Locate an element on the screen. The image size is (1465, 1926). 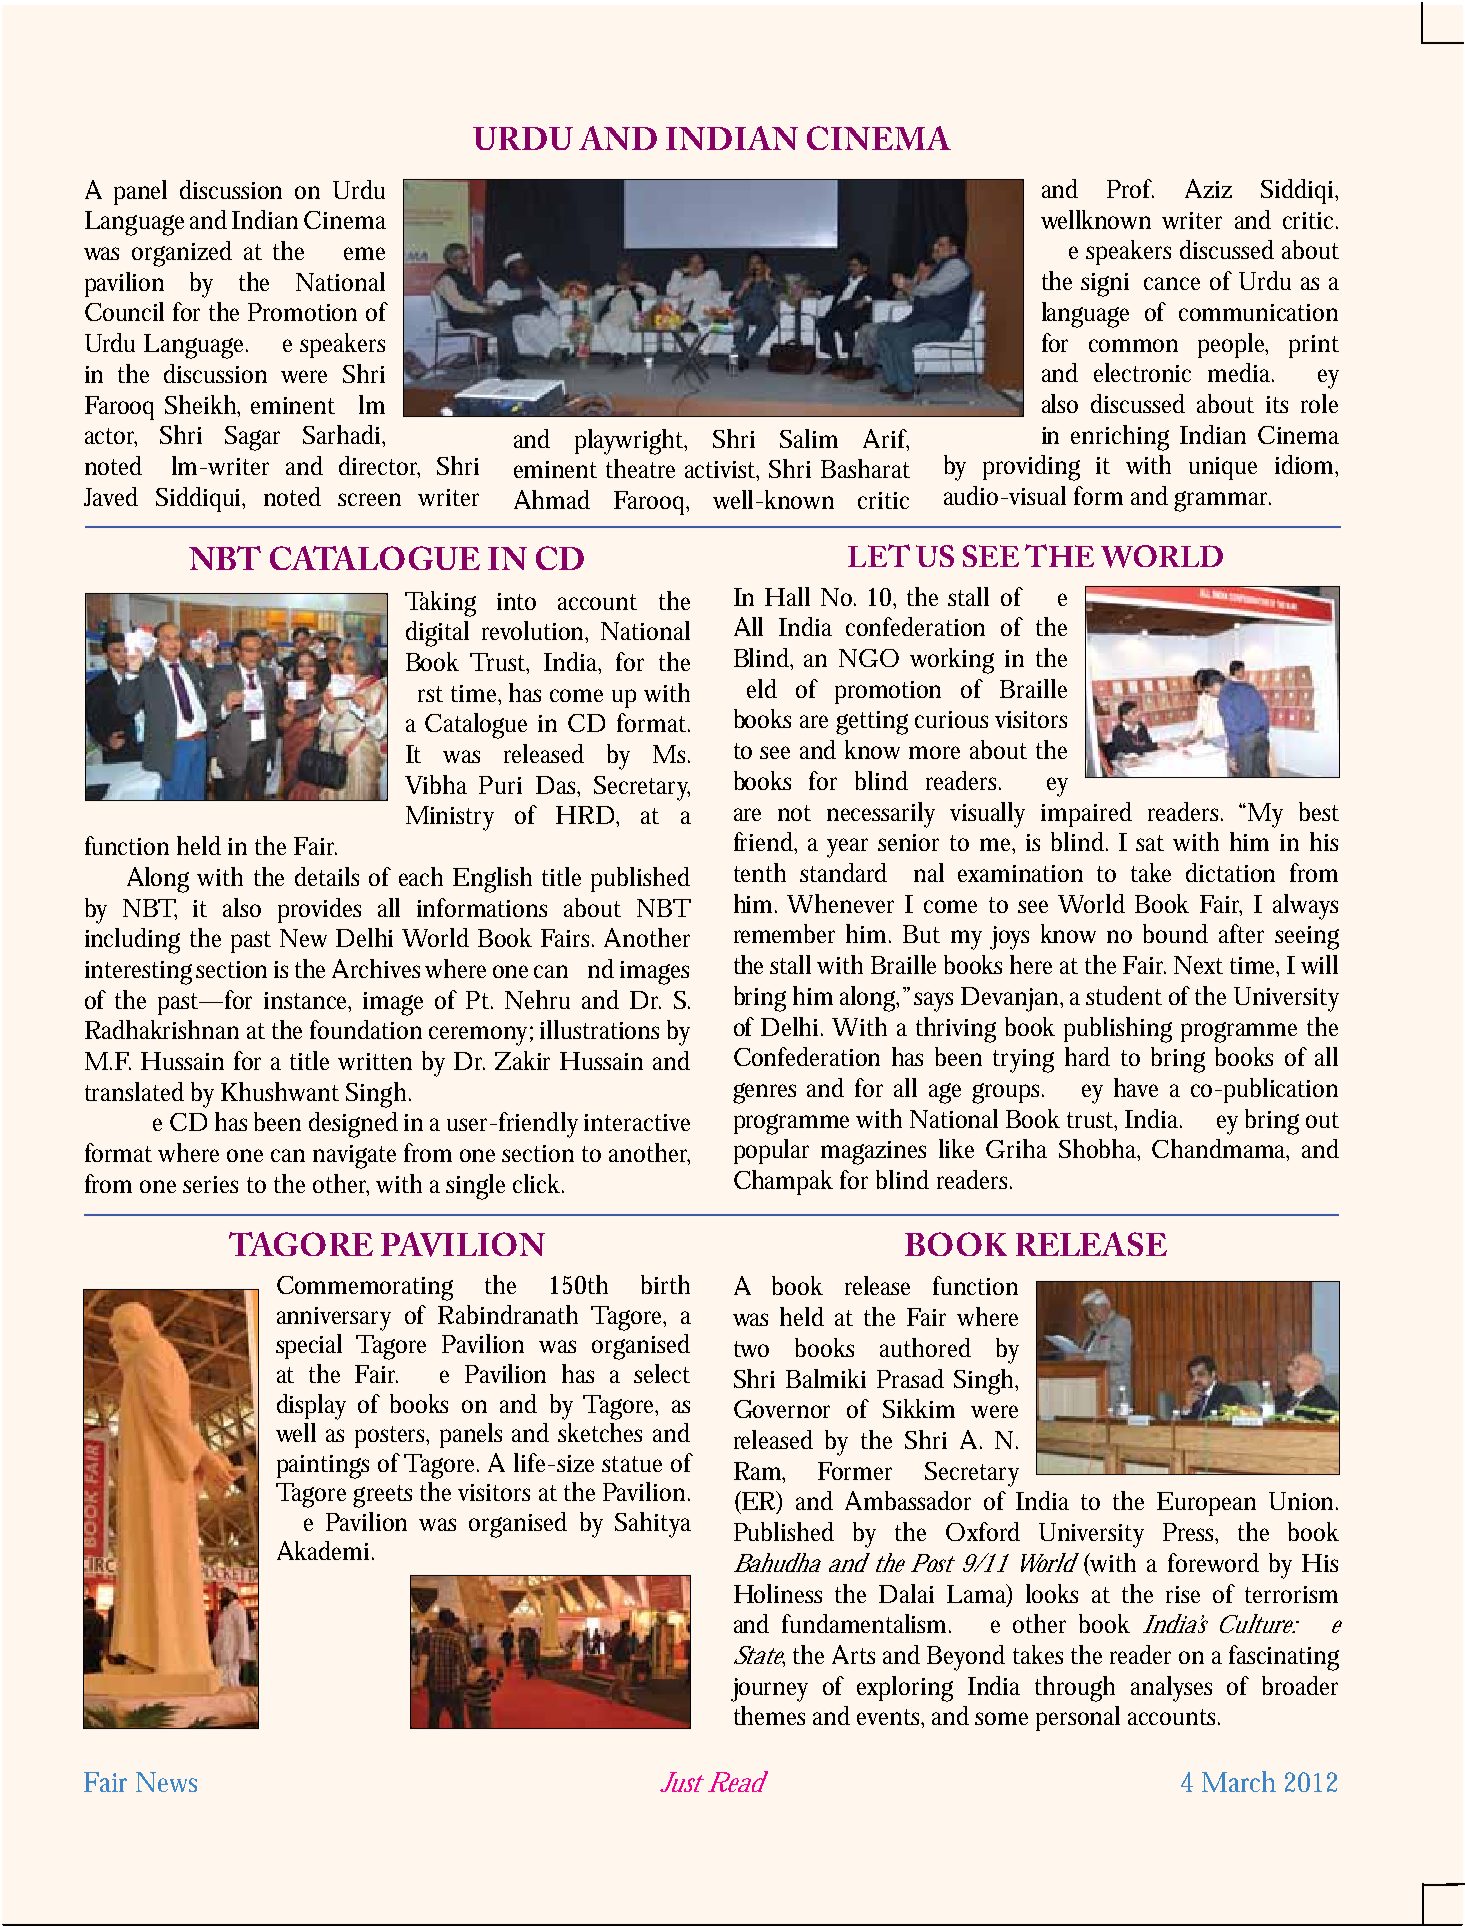
News is located at coordinates (166, 1782).
